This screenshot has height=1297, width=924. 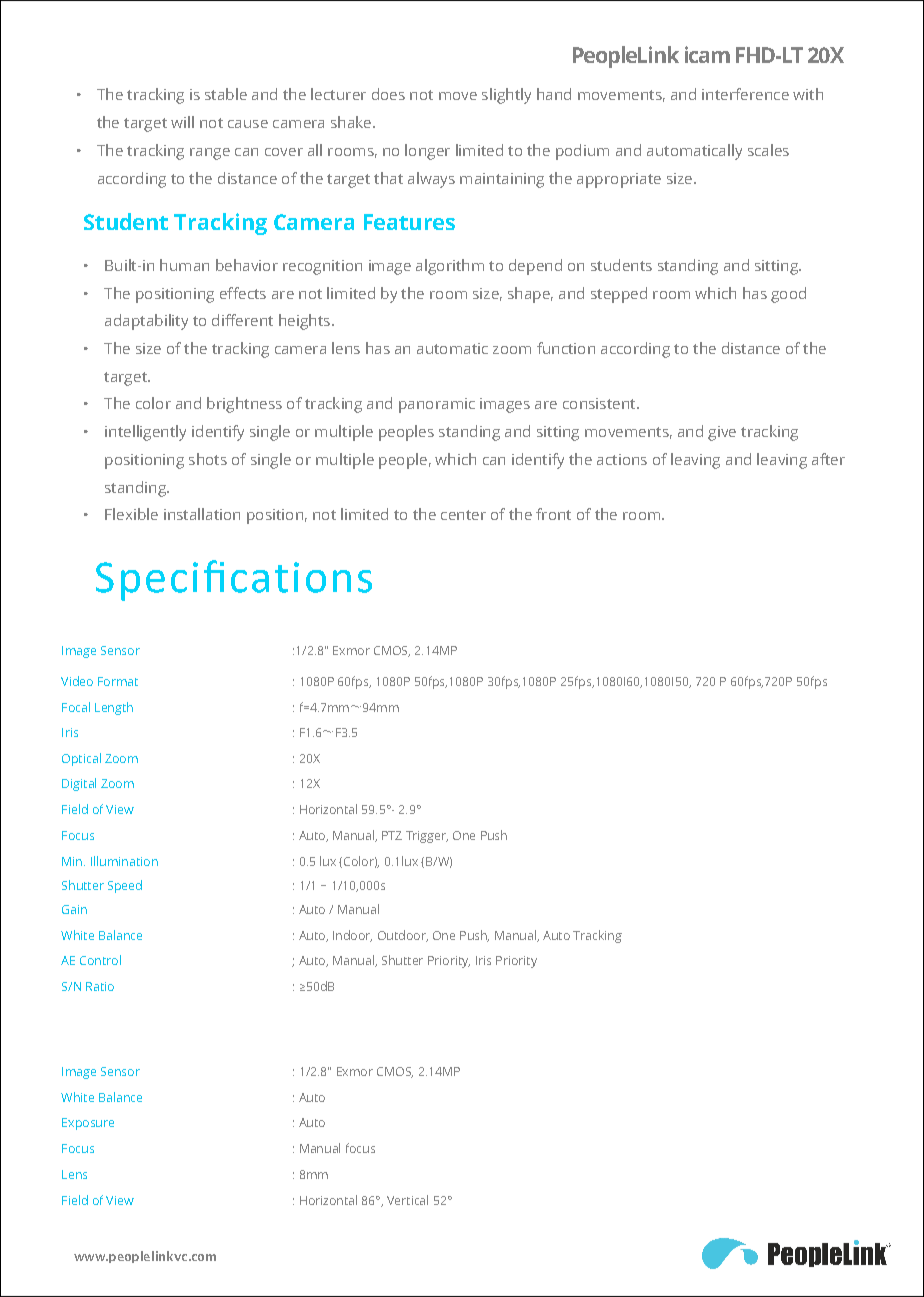 What do you see at coordinates (352, 936) in the screenshot?
I see `Indoor` at bounding box center [352, 936].
